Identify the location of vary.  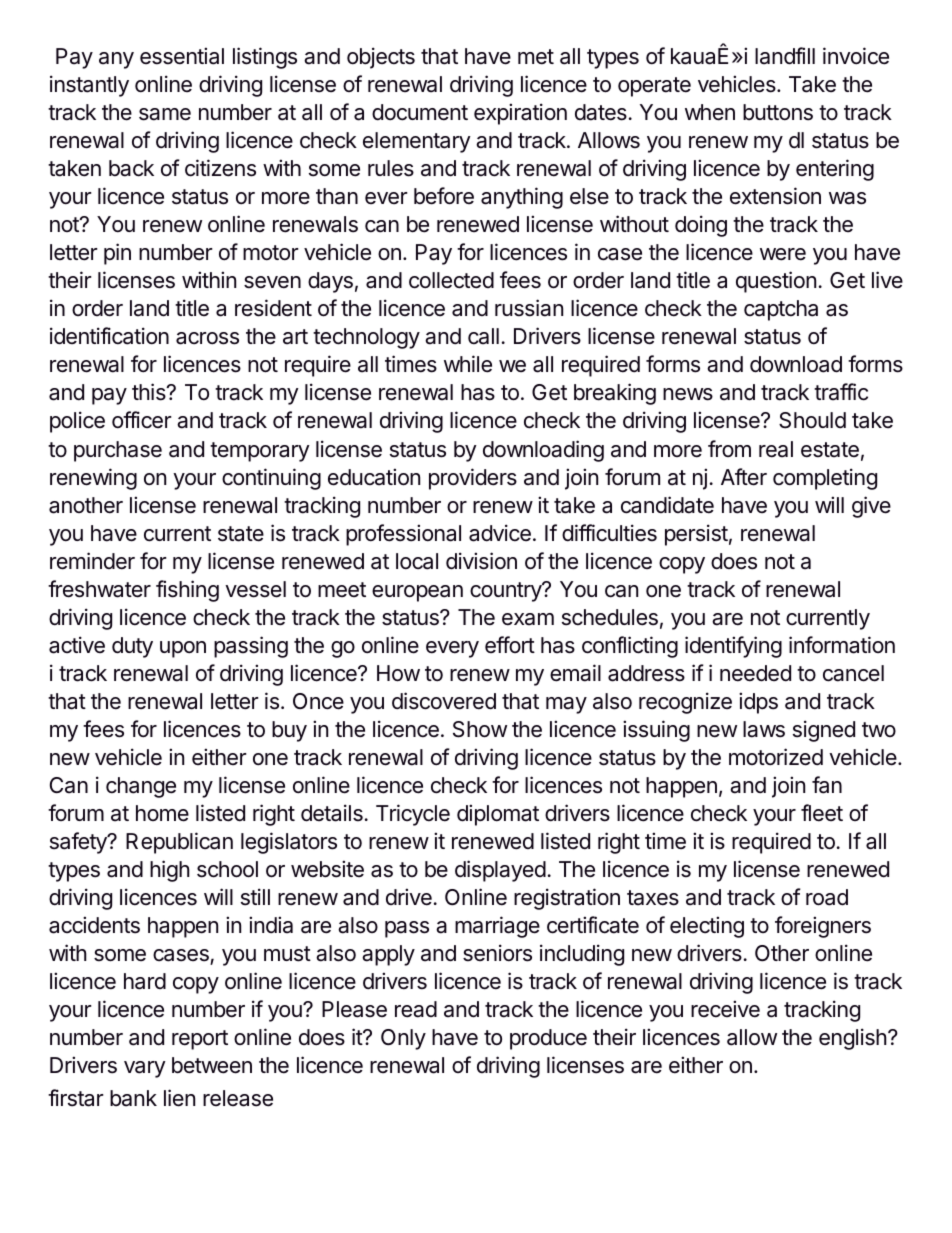
(145, 1069).
